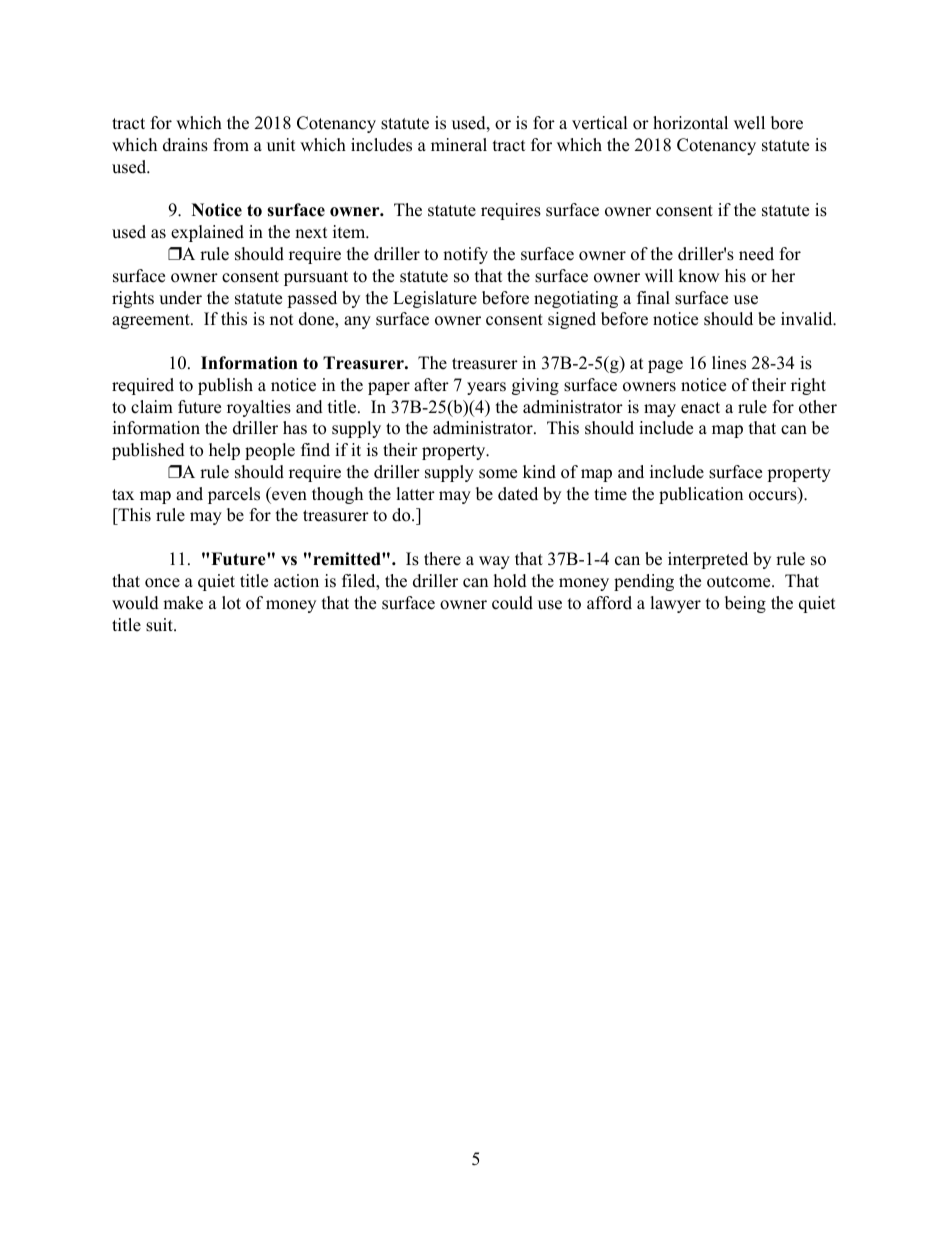  What do you see at coordinates (185, 145) in the screenshot?
I see `drains` at bounding box center [185, 145].
